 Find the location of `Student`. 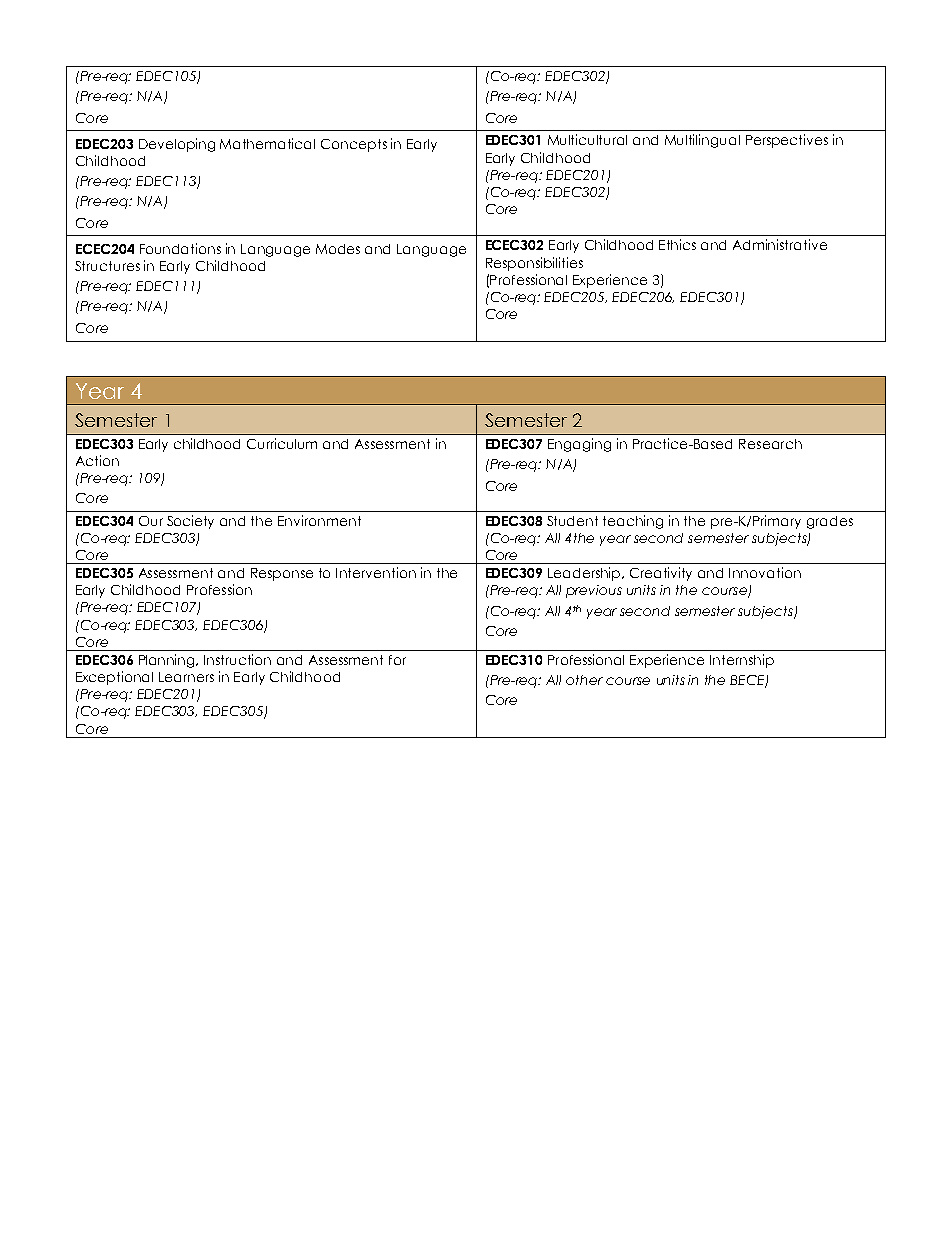

Student is located at coordinates (572, 521).
